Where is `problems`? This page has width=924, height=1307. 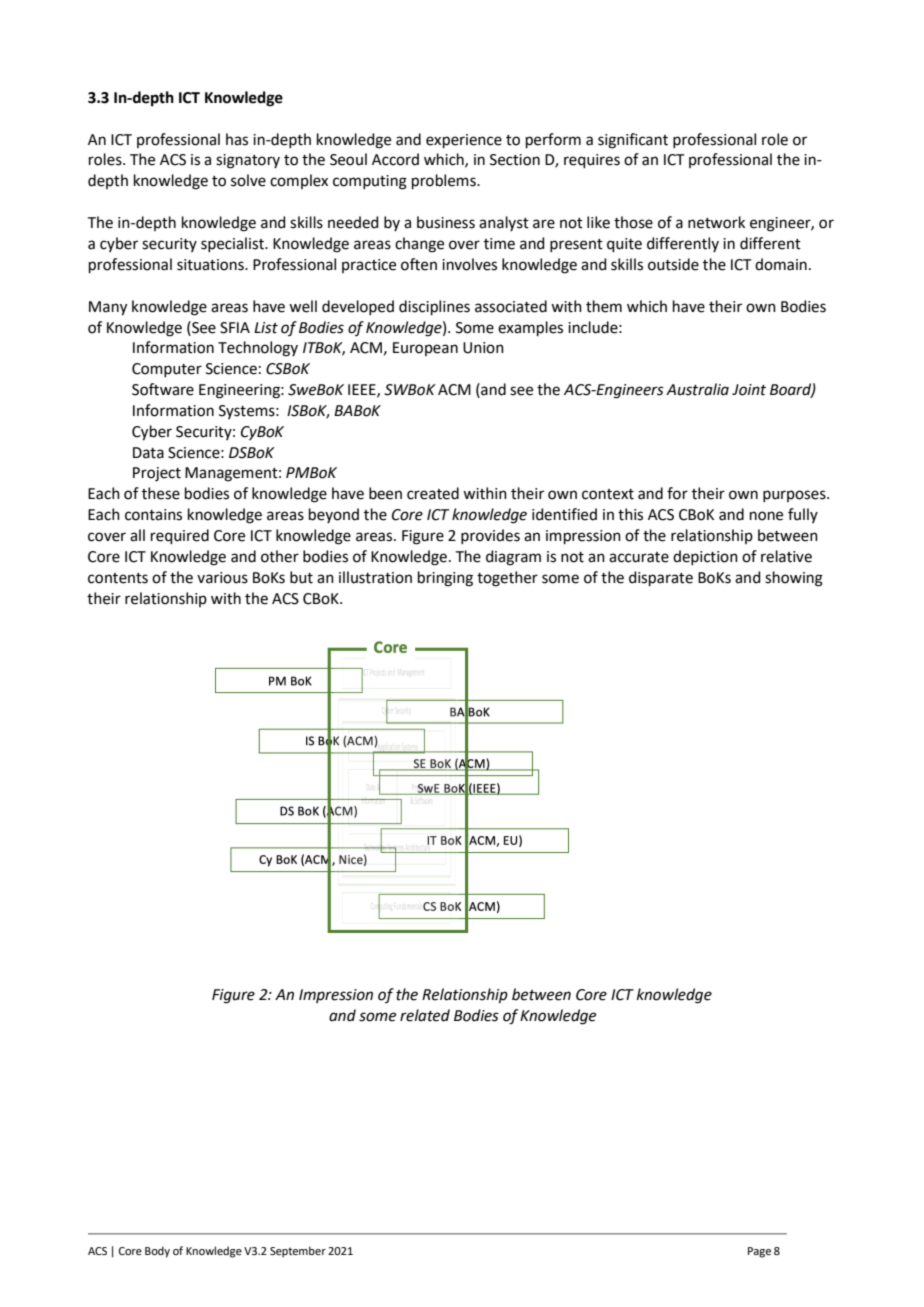 problems is located at coordinates (445, 181).
